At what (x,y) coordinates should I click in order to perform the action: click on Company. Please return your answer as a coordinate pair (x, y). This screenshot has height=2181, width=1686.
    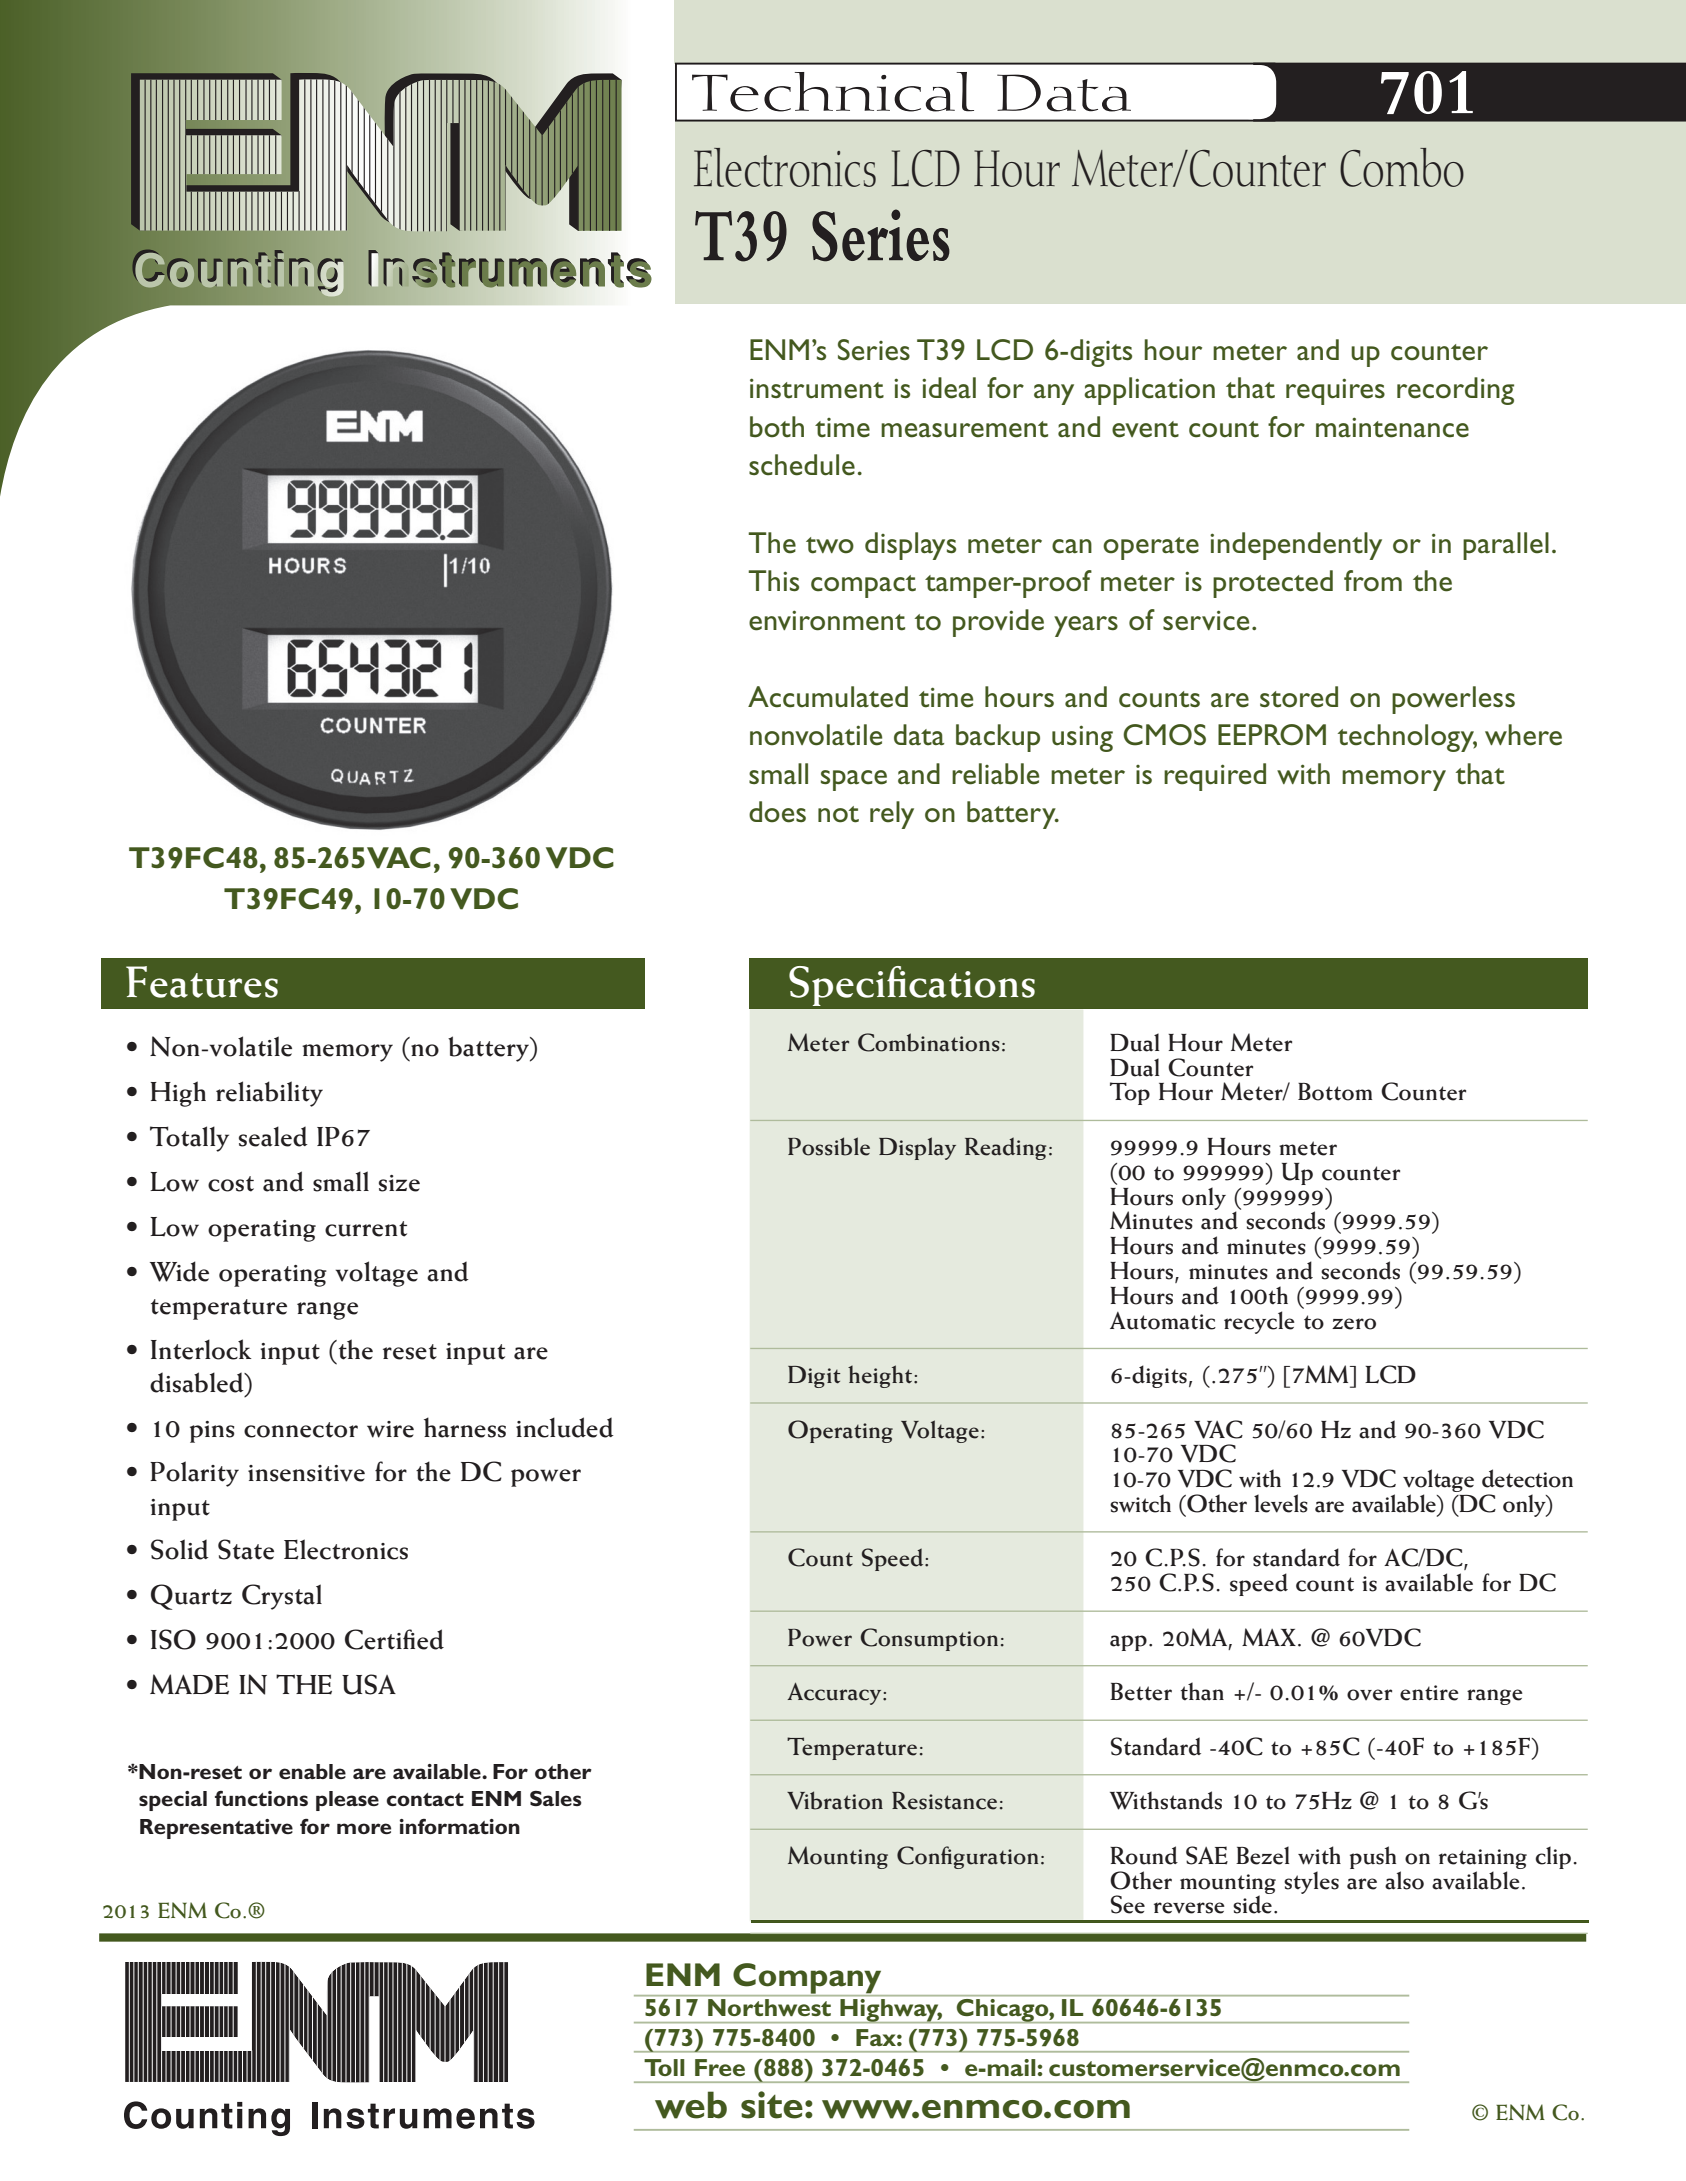
    Looking at the image, I should click on (807, 1979).
